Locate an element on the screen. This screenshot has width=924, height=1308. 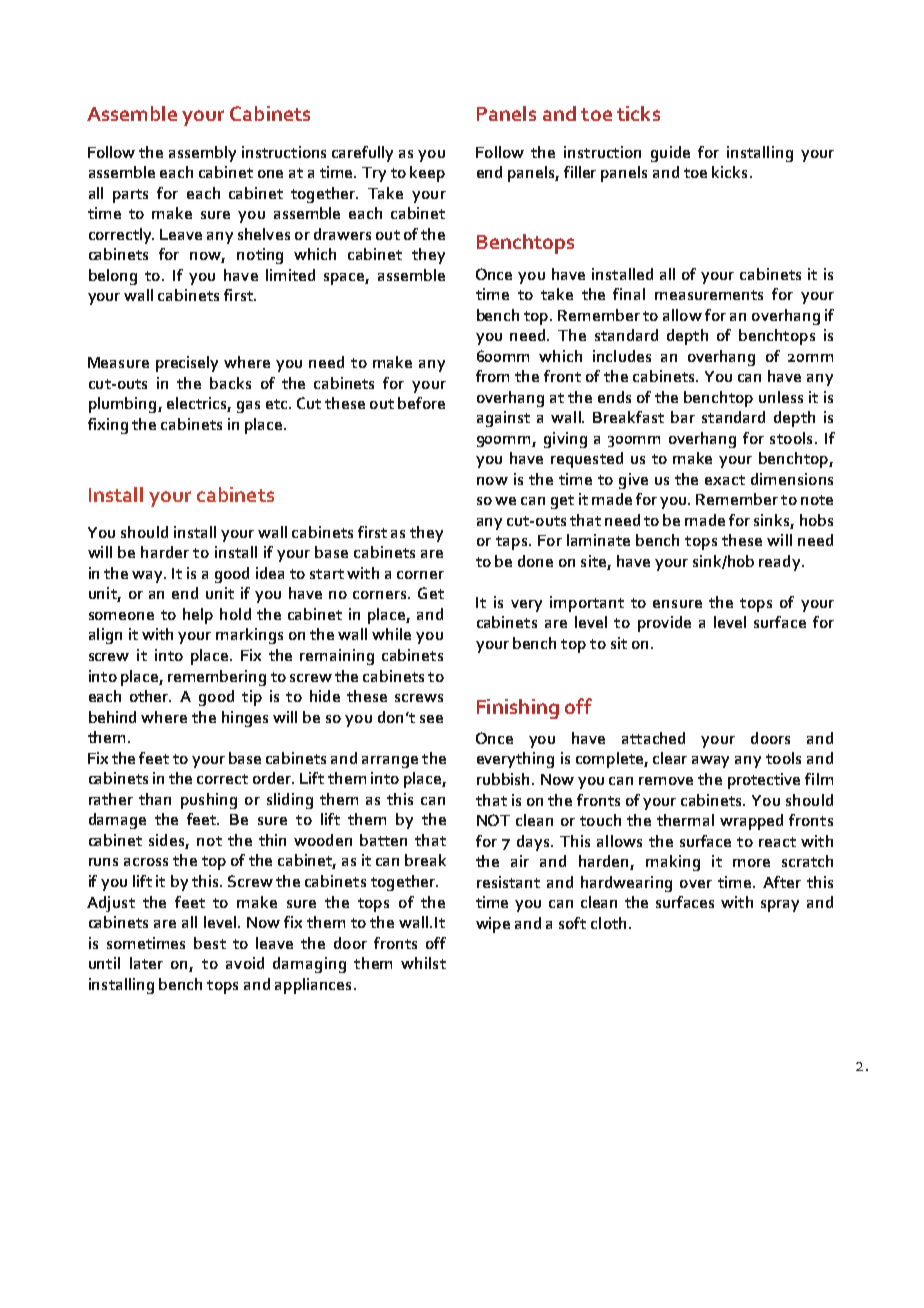
before is located at coordinates (421, 403).
